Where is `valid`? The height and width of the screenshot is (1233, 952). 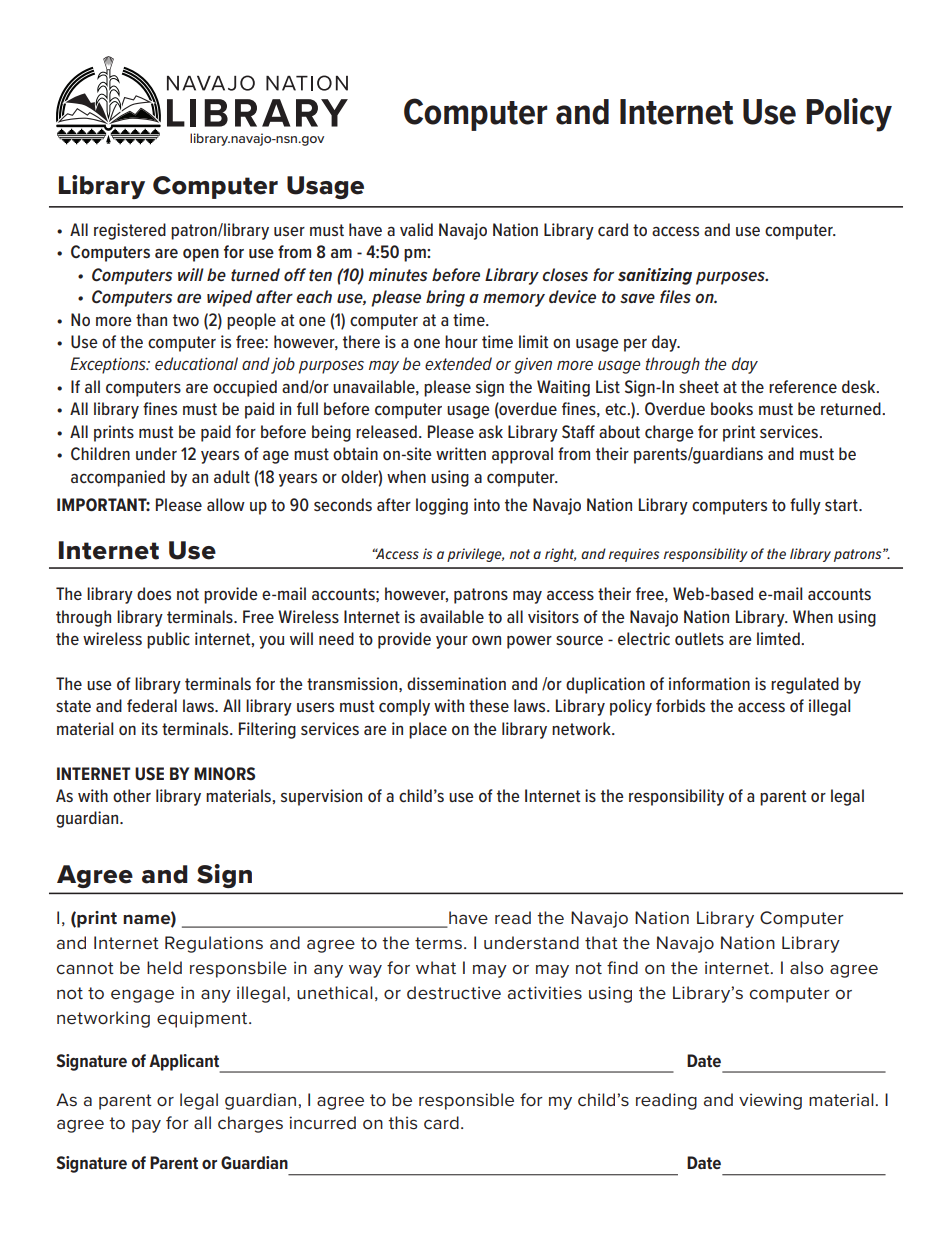
valid is located at coordinates (416, 229).
